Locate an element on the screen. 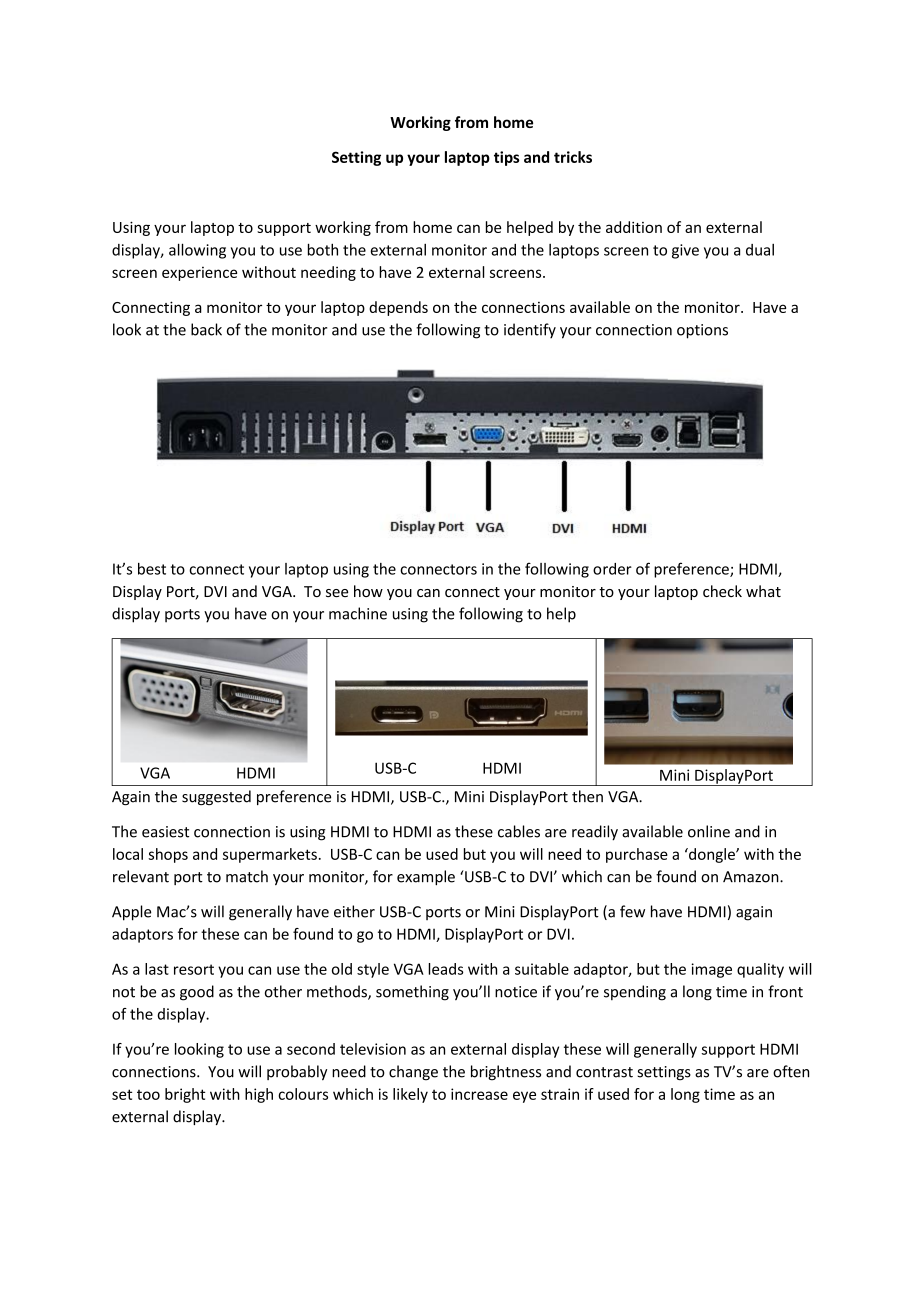  increase is located at coordinates (479, 1094).
